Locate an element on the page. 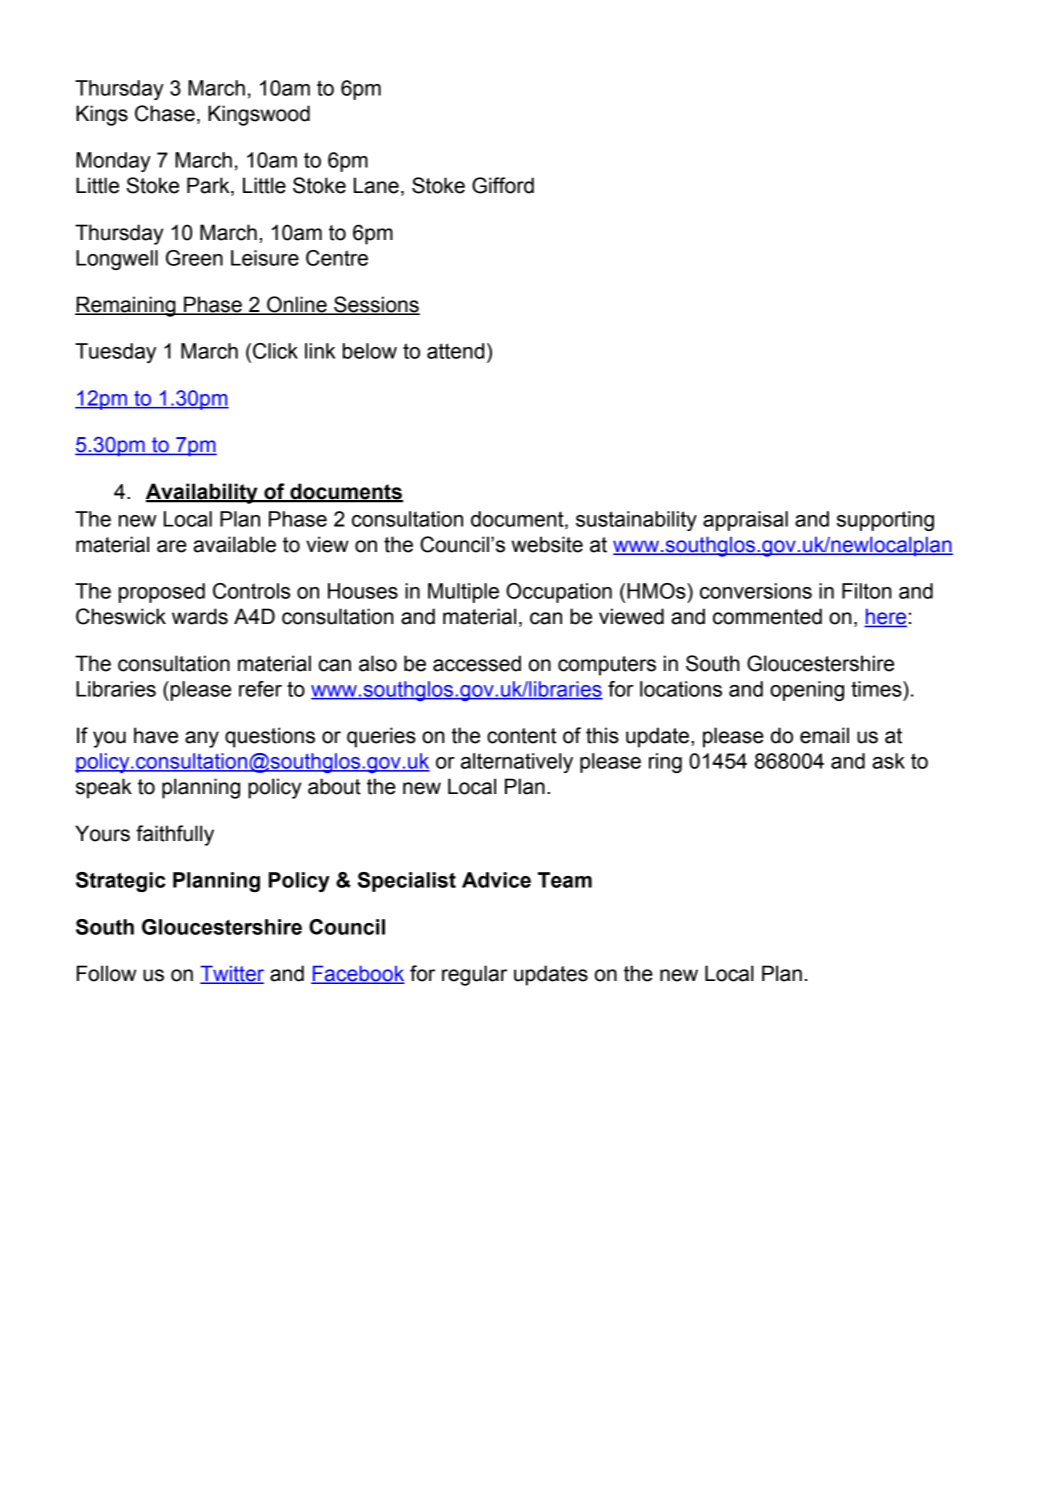 The image size is (1053, 1490). website is located at coordinates (547, 544).
